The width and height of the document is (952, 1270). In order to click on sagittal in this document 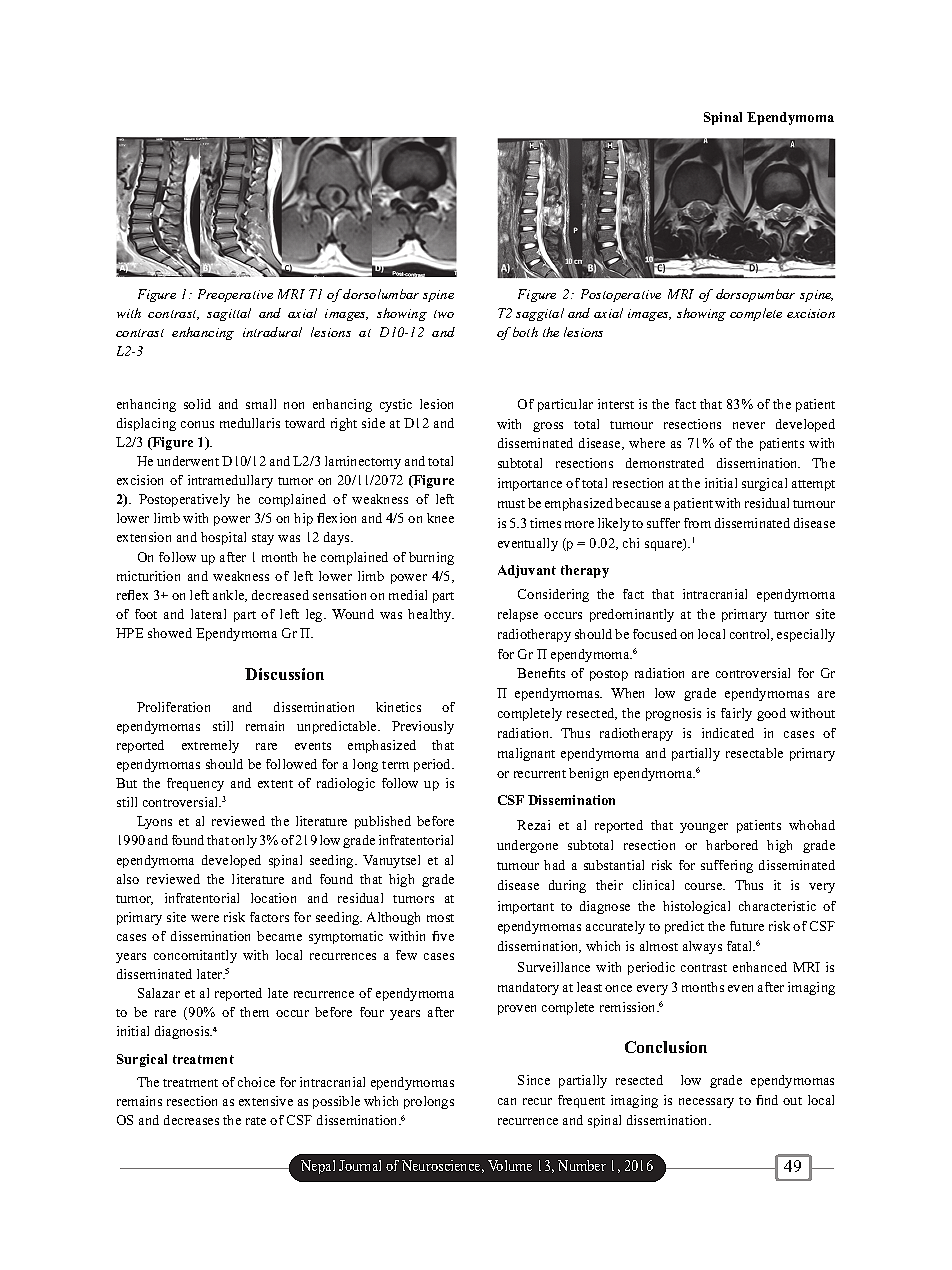, I will do `click(229, 314)`.
